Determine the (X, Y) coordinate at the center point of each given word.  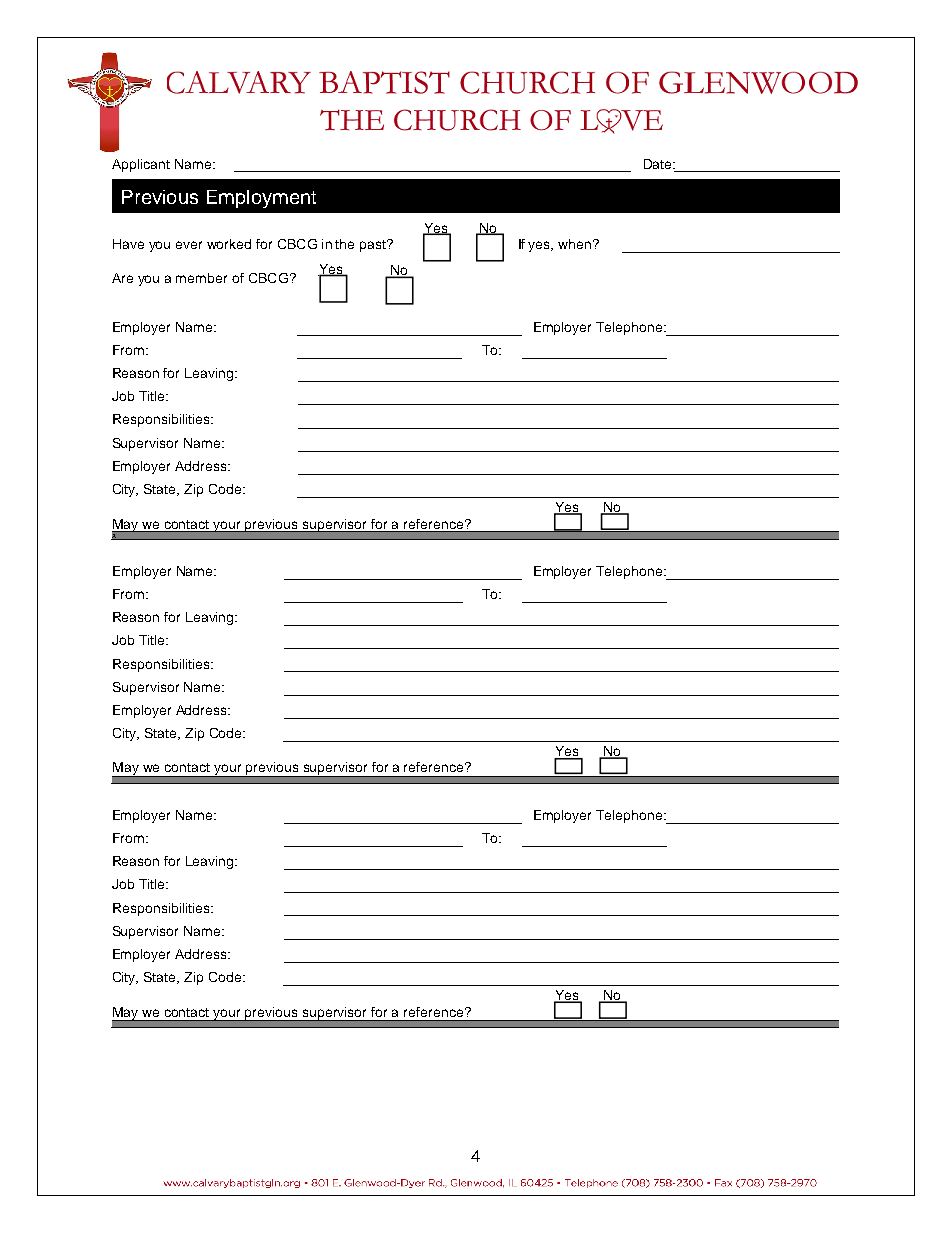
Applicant (141, 165)
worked (229, 244)
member (201, 278)
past (374, 245)
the (344, 244)
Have (128, 244)
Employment (261, 199)
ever (189, 245)
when (576, 244)
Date (659, 164)
